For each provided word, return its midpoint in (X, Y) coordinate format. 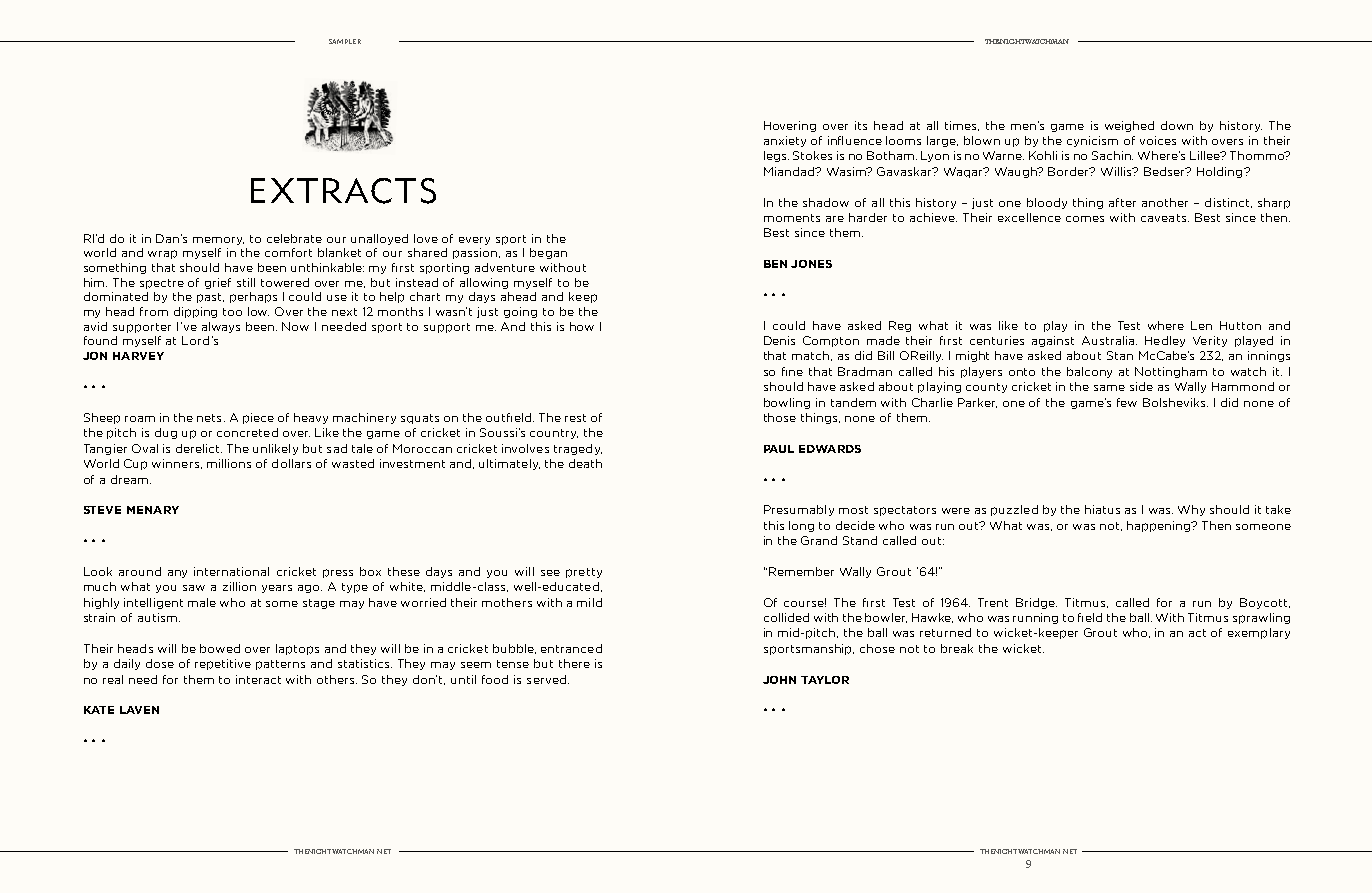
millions (229, 463)
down (1177, 125)
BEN (775, 264)
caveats (1163, 218)
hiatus (1102, 509)
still (246, 282)
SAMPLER (345, 41)
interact (258, 679)
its (861, 125)
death (585, 463)
